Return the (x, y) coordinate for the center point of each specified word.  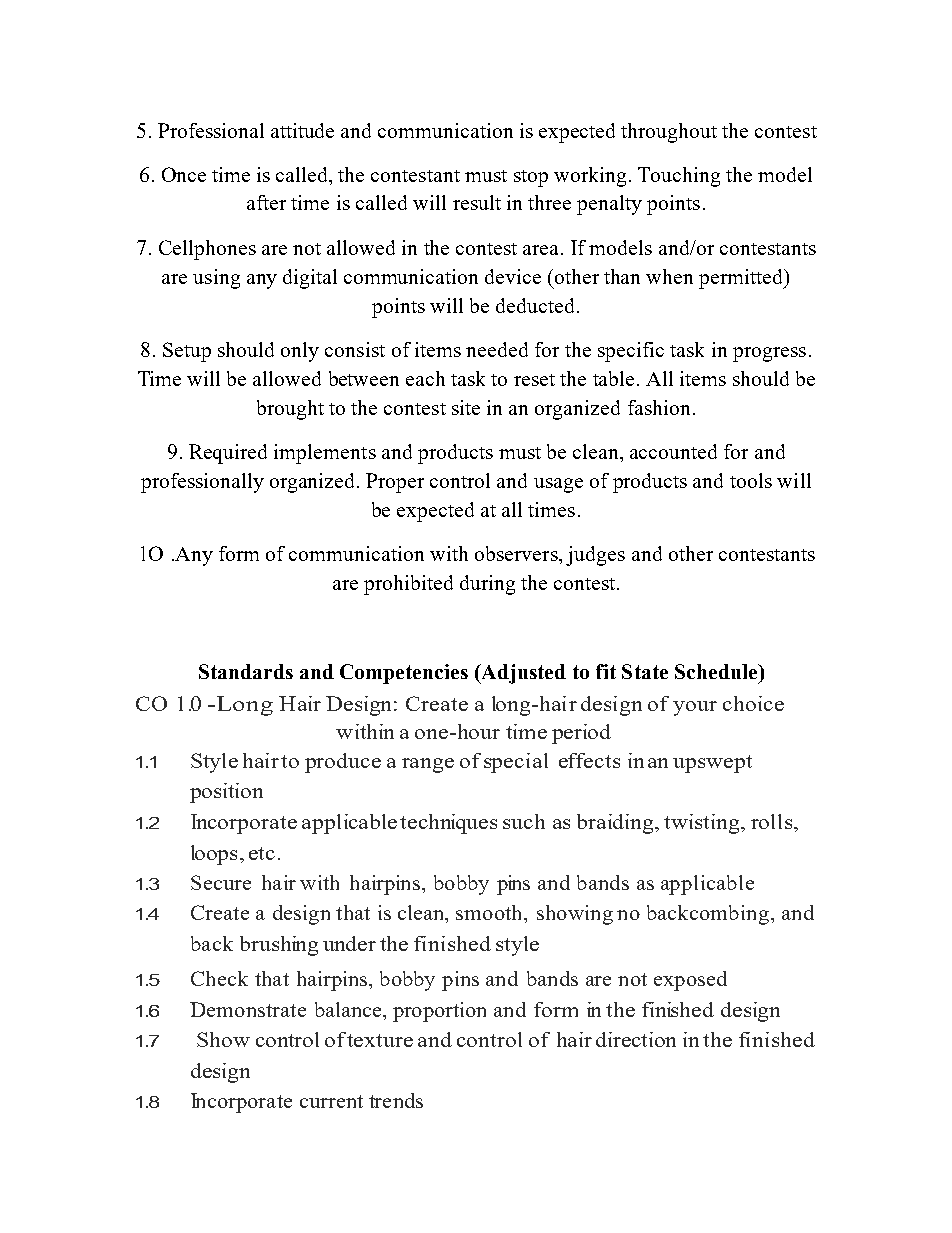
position (226, 793)
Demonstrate (248, 1009)
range (428, 765)
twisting (703, 824)
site (466, 407)
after (266, 202)
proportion (439, 1012)
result (477, 202)
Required (228, 454)
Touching (679, 177)
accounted (673, 451)
